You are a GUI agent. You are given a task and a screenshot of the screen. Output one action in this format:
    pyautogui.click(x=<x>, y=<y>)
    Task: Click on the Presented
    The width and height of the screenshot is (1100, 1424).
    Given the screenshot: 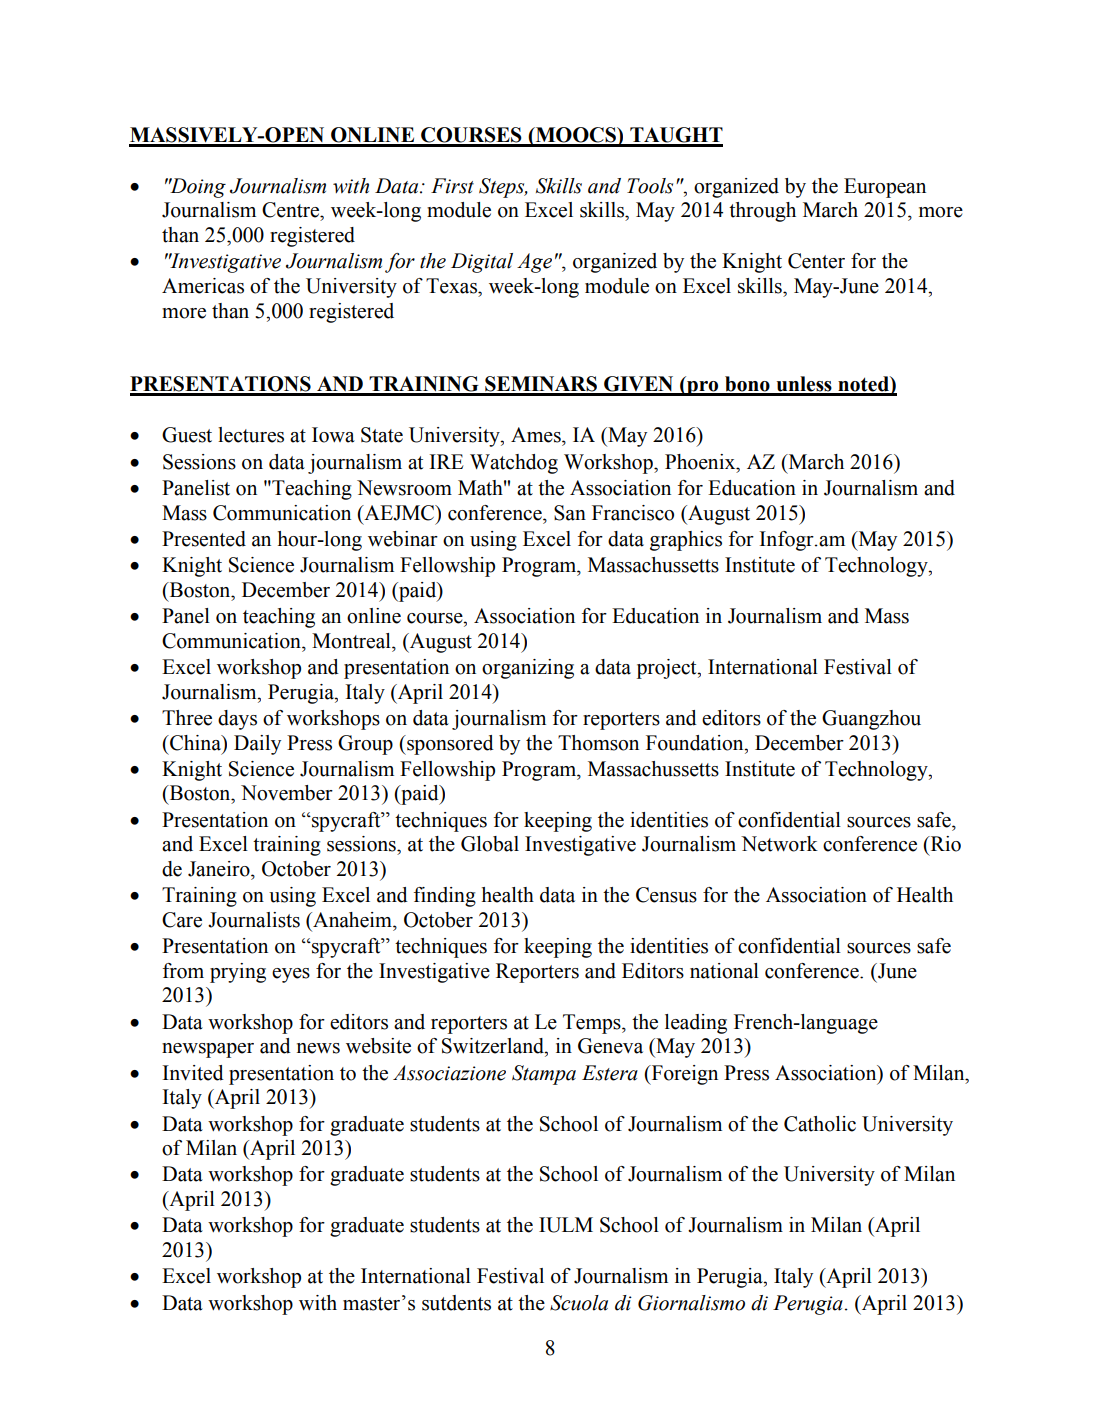 What is the action you would take?
    pyautogui.click(x=204, y=539)
